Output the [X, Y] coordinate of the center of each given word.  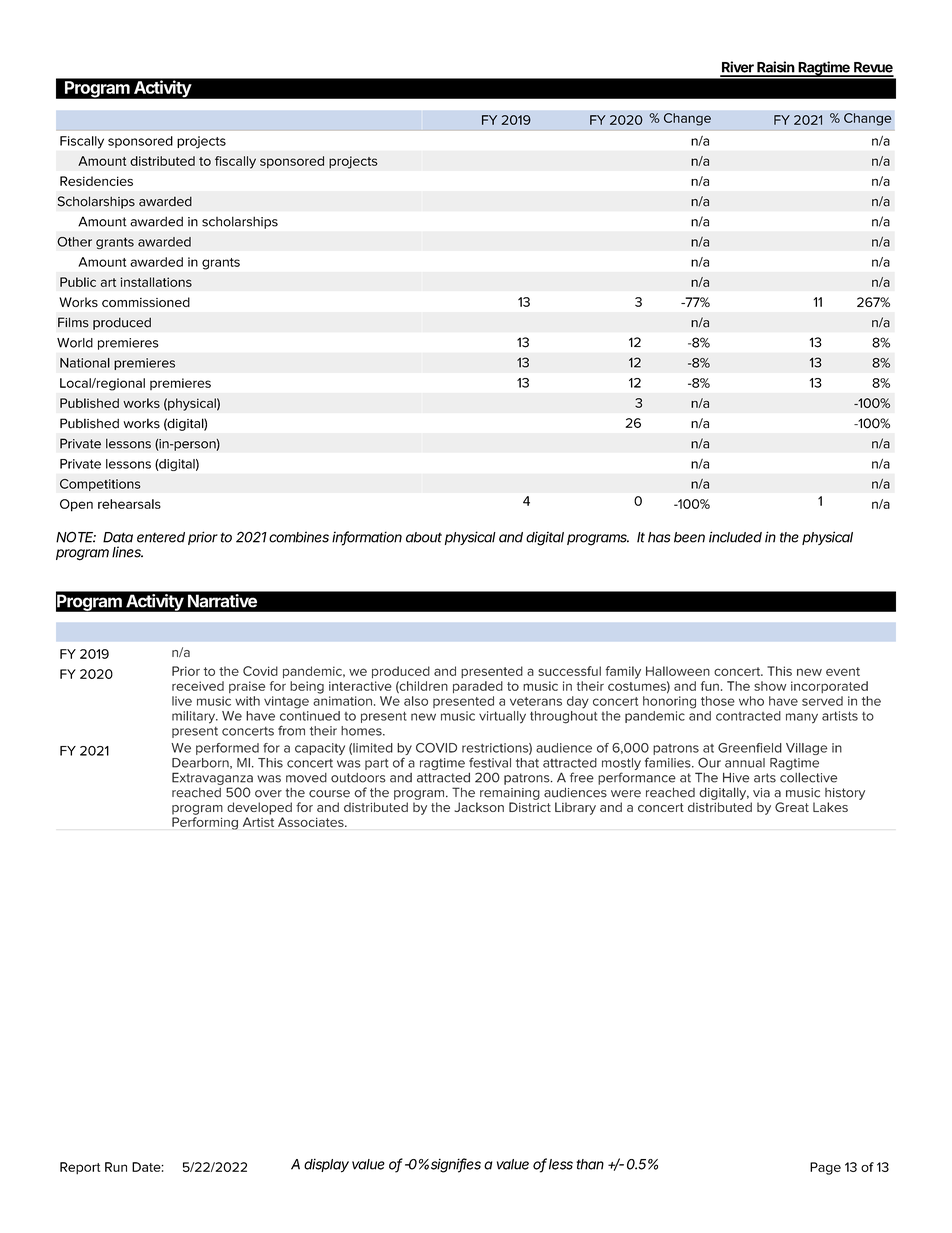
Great [792, 807]
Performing [205, 823]
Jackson [479, 807]
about [424, 537]
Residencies [96, 181]
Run [116, 1167]
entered [161, 537]
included [735, 537]
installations [156, 282]
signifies [456, 1165]
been [689, 537]
